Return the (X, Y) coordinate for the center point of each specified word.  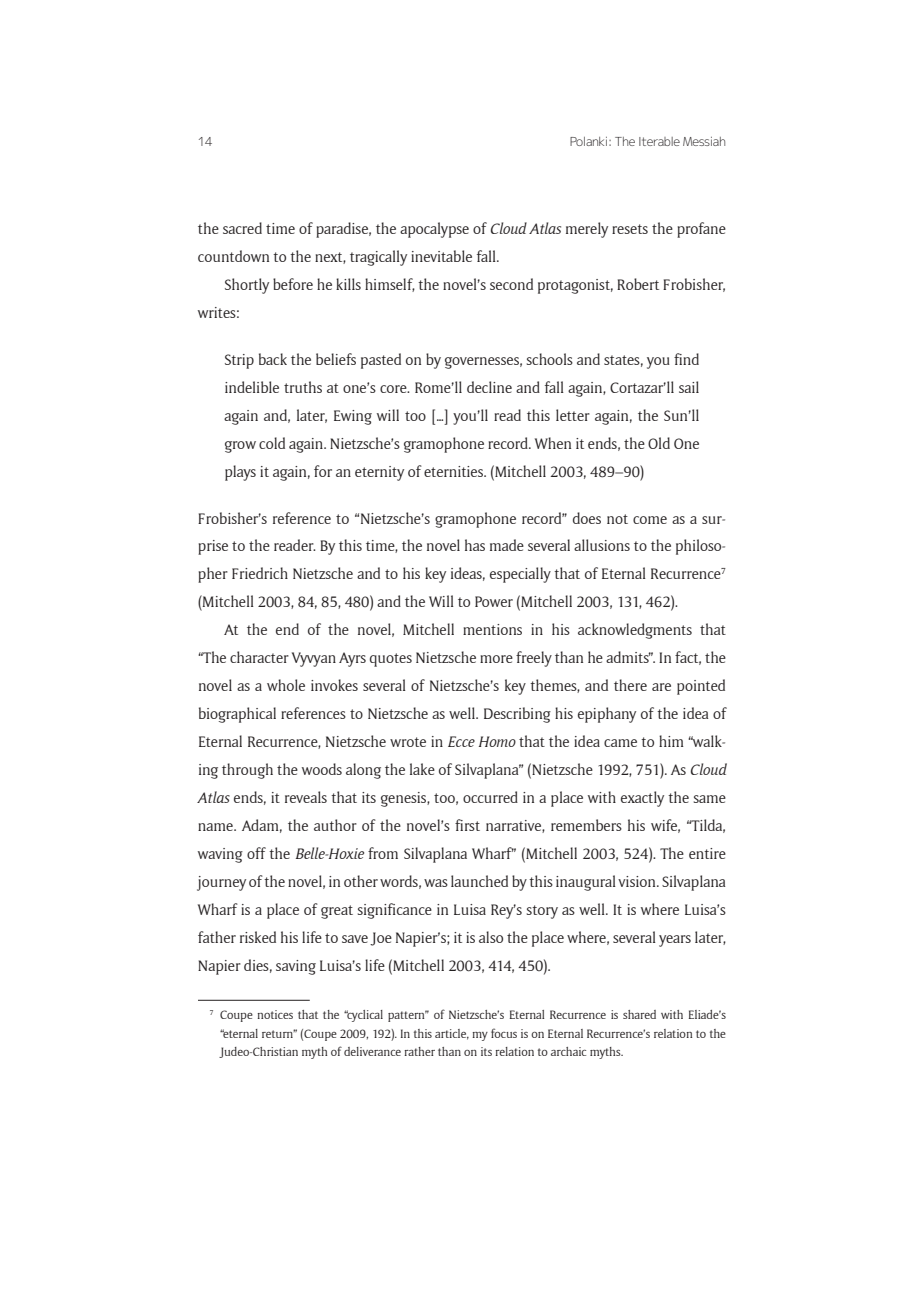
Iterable (659, 141)
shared (639, 1014)
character (259, 657)
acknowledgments (635, 631)
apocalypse (434, 230)
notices (275, 1014)
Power (494, 601)
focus (504, 1033)
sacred (242, 228)
